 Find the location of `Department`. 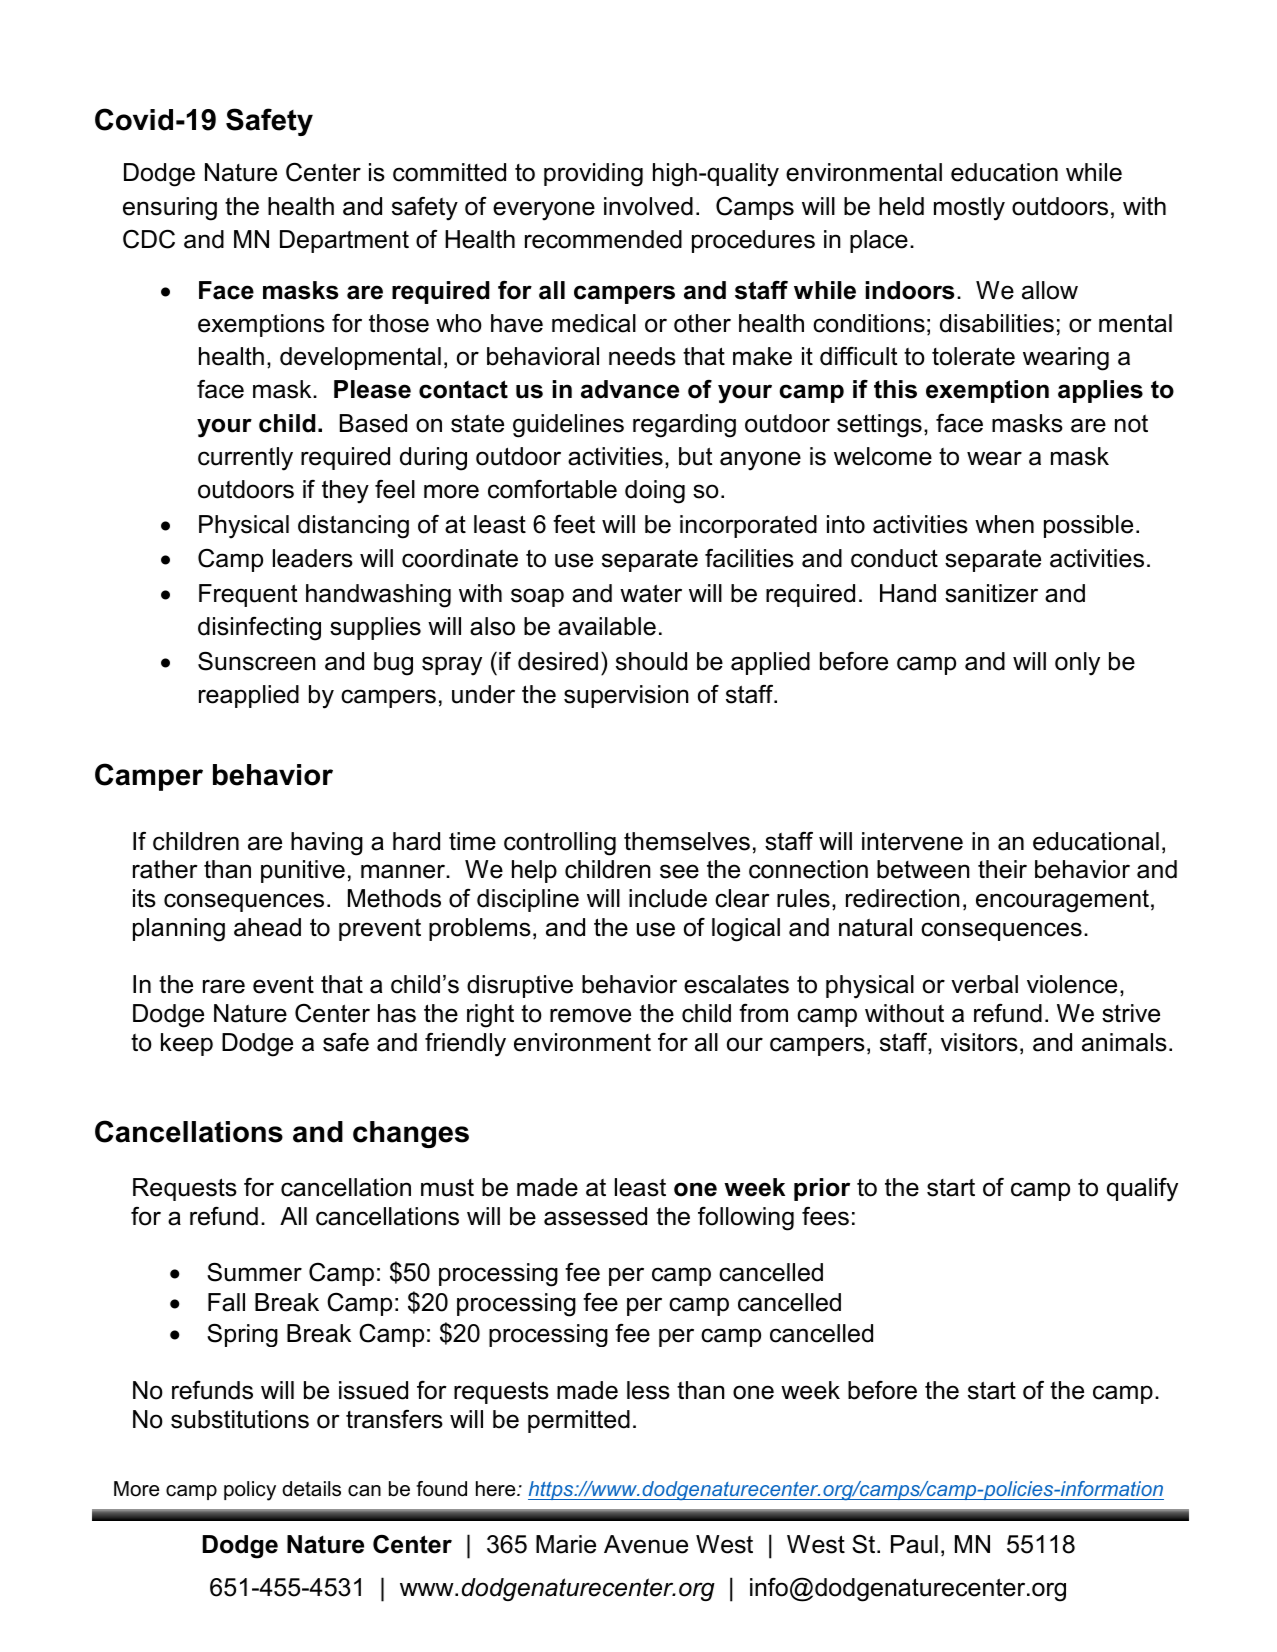

Department is located at coordinates (344, 241).
